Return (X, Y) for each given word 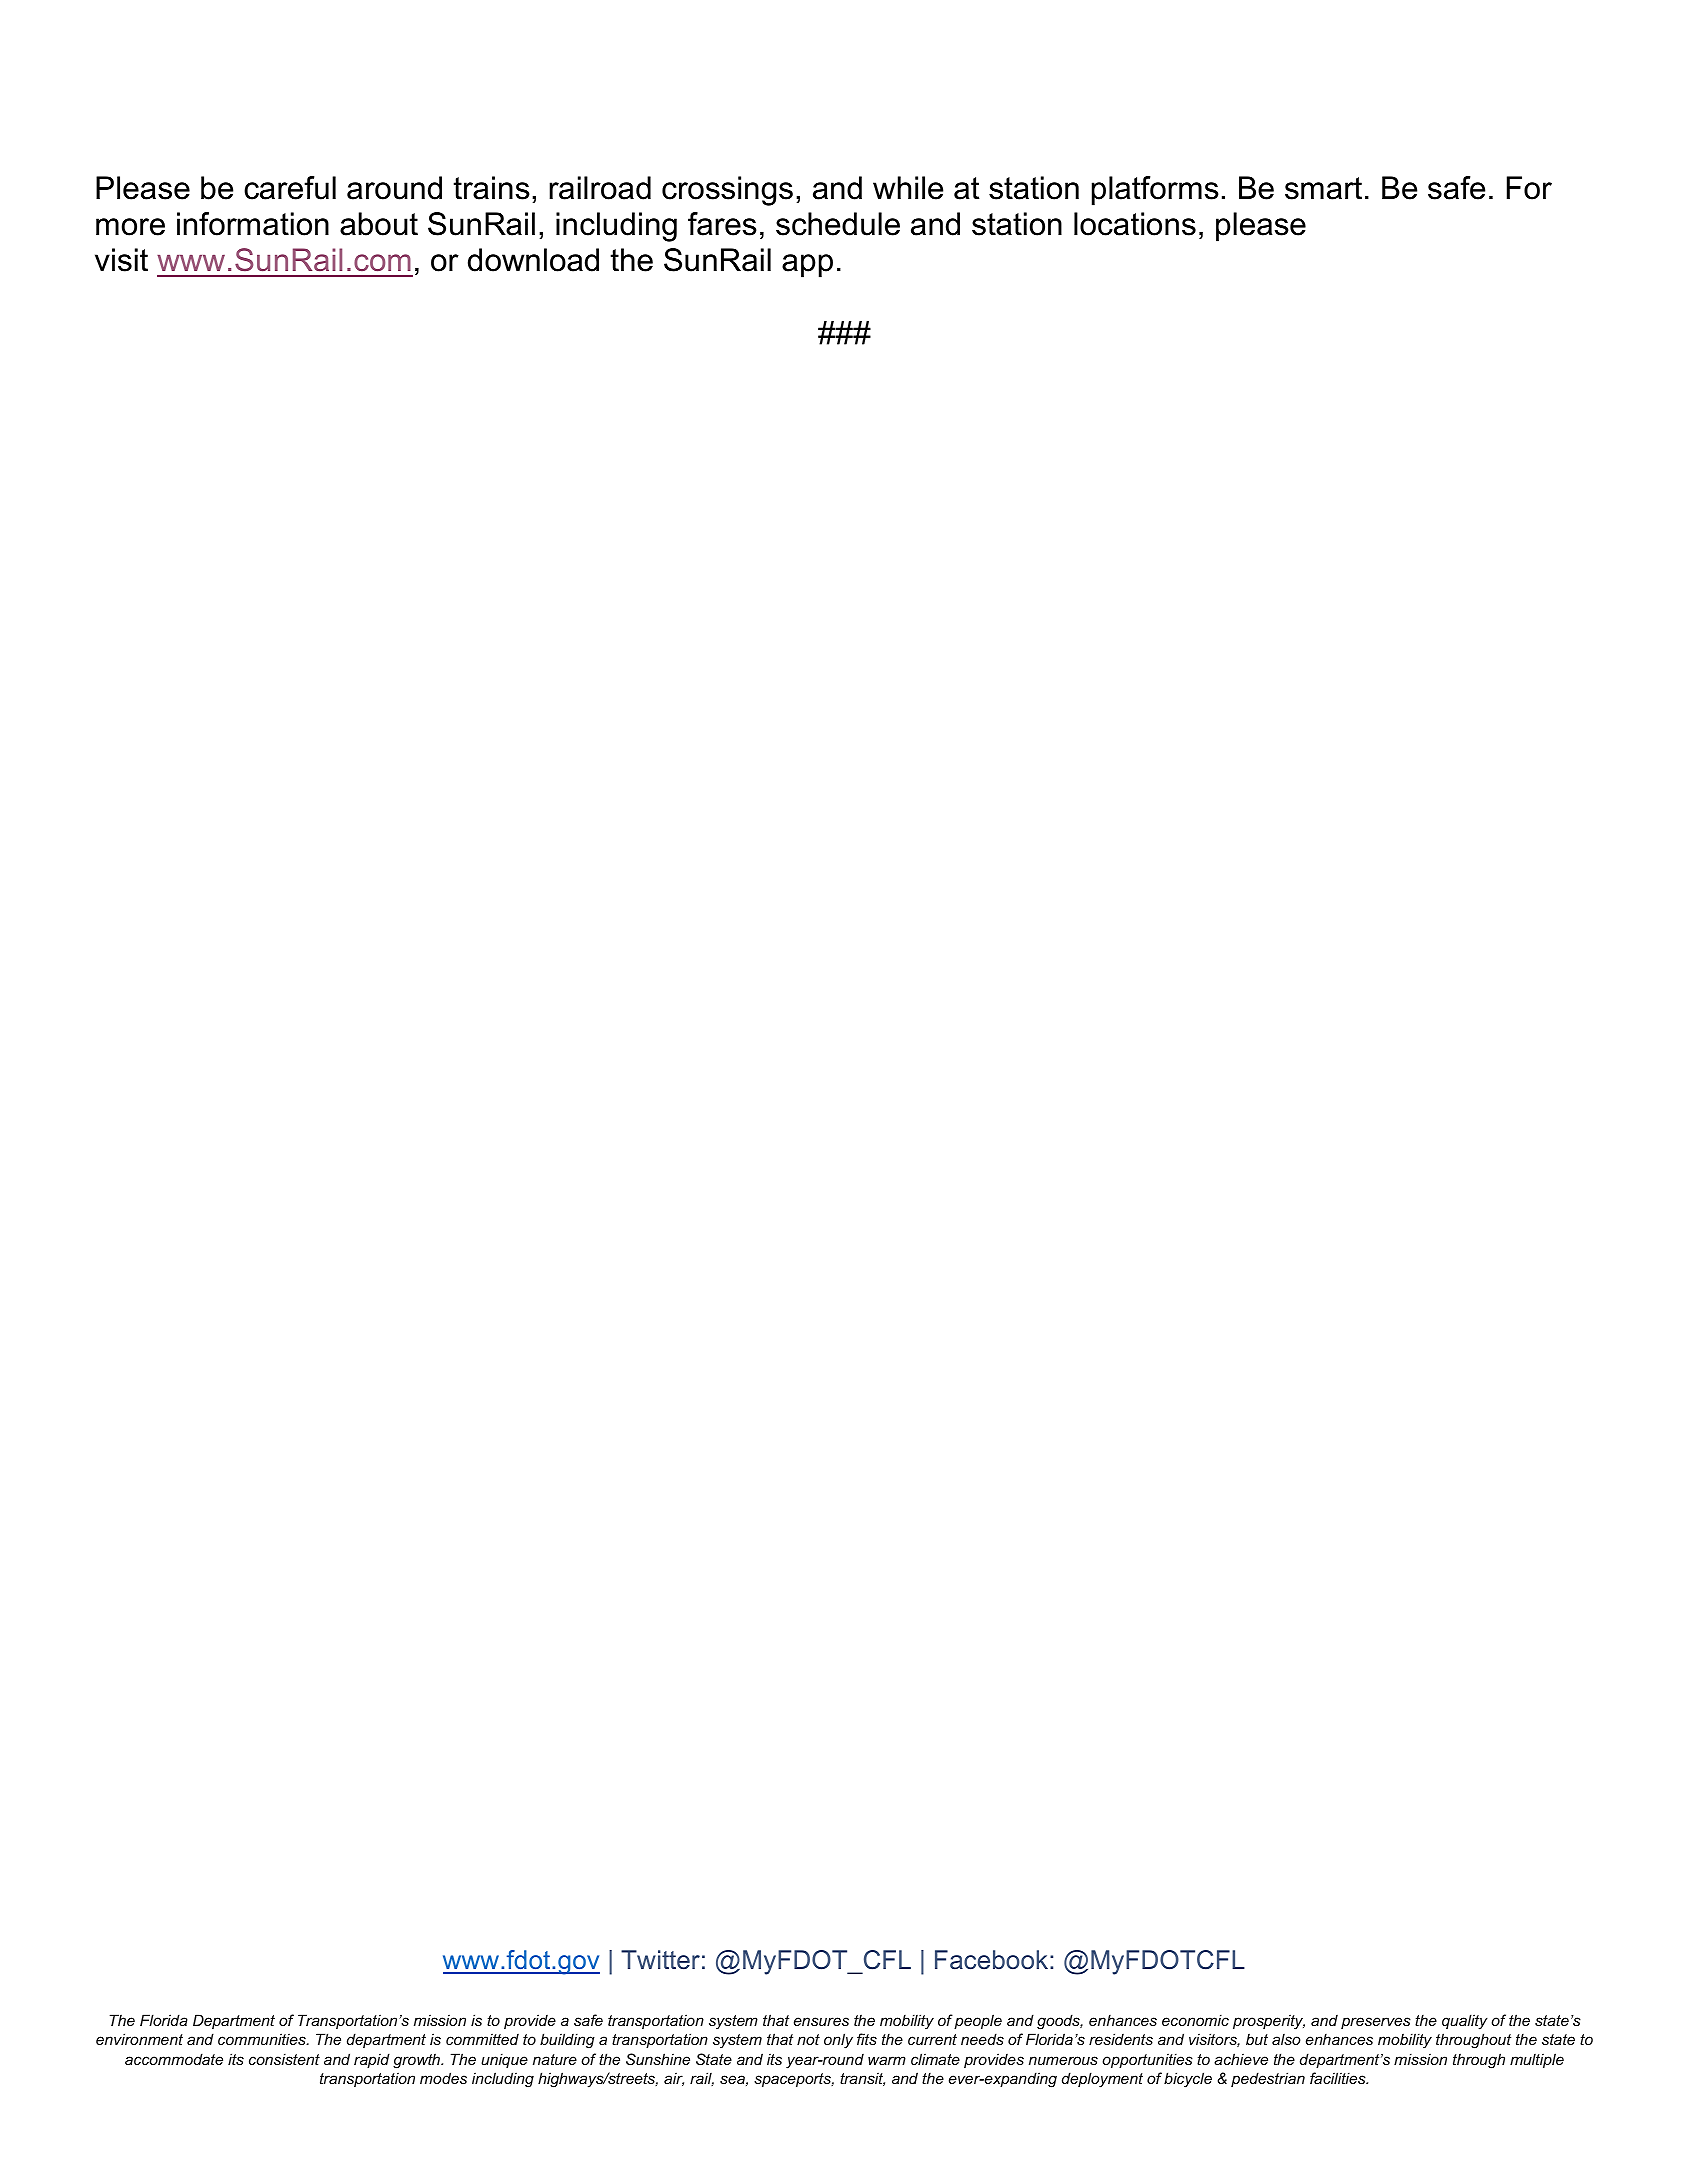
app (807, 266)
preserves (1376, 2023)
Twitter (660, 1960)
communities (263, 2039)
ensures (821, 2021)
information (253, 224)
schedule (838, 224)
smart (1323, 188)
